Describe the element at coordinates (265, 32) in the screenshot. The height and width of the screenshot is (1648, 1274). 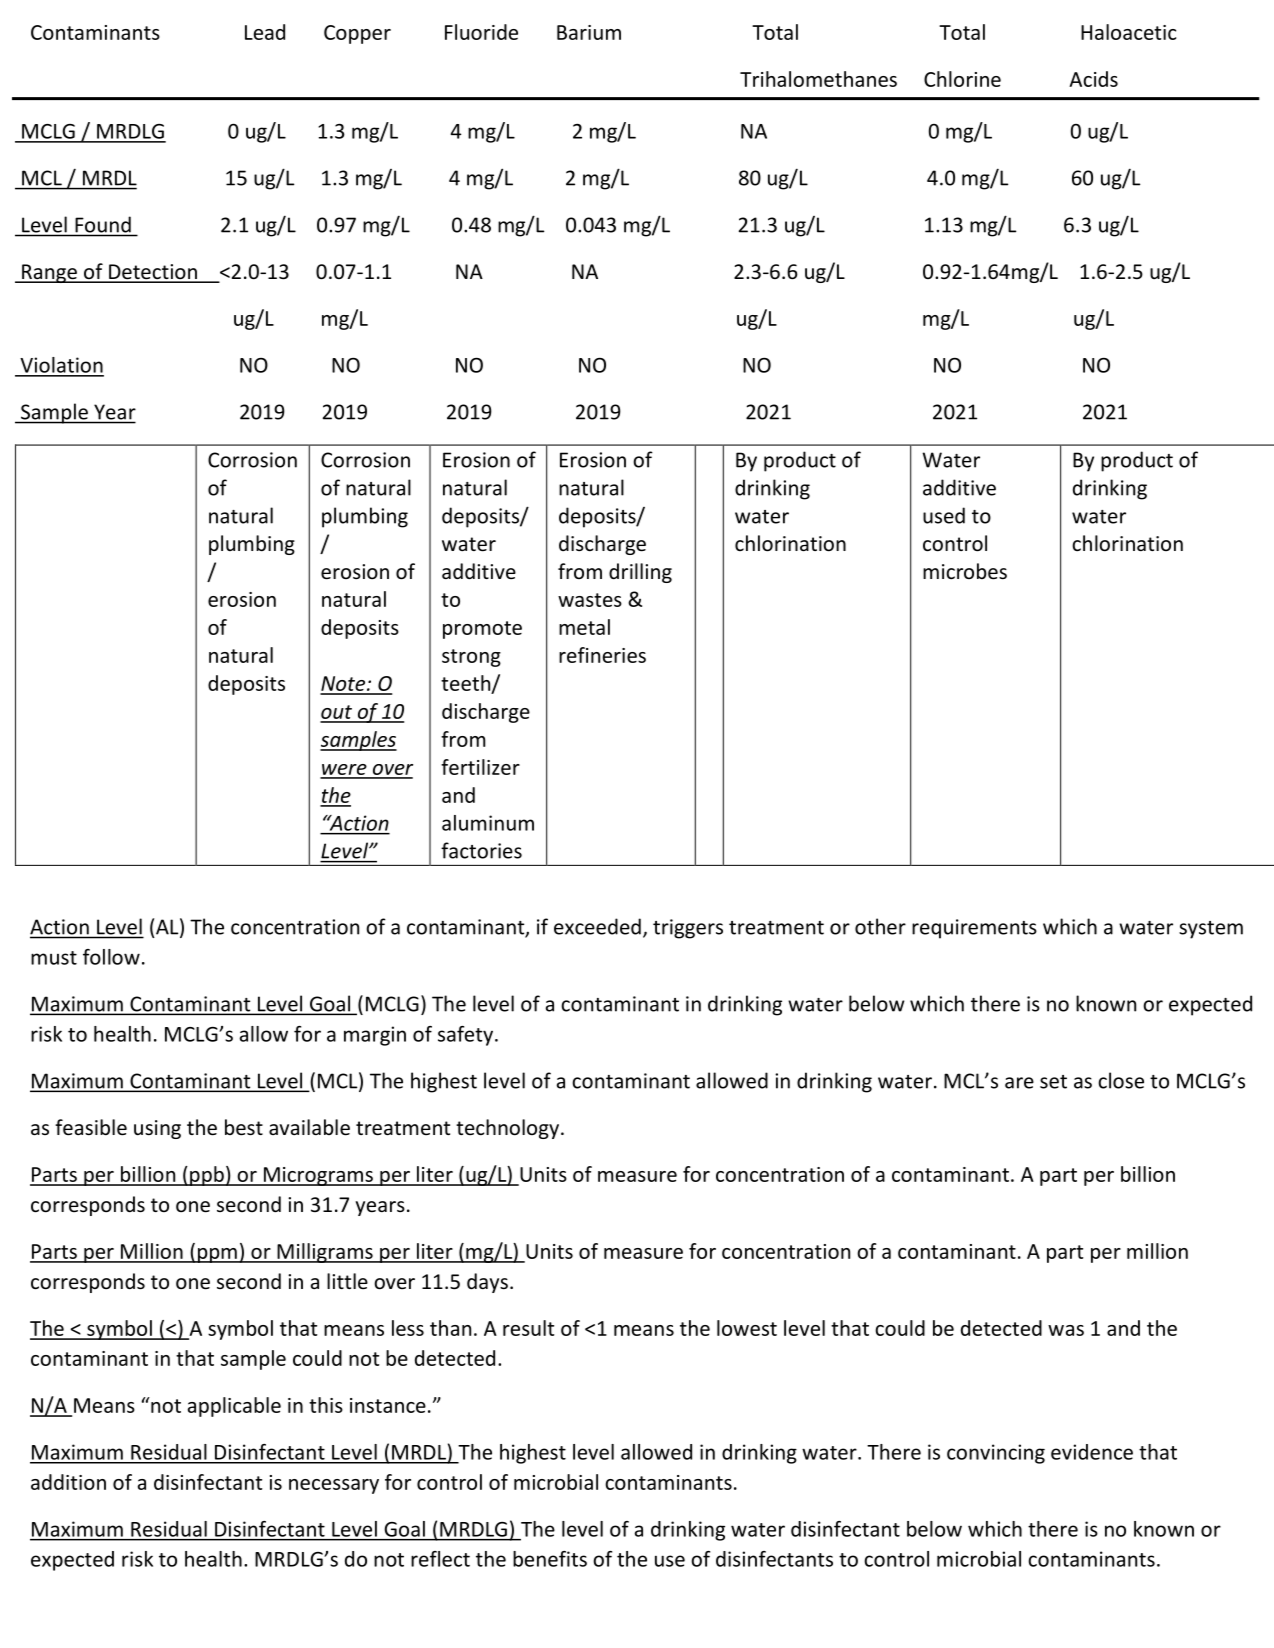
I see `Lead` at that location.
